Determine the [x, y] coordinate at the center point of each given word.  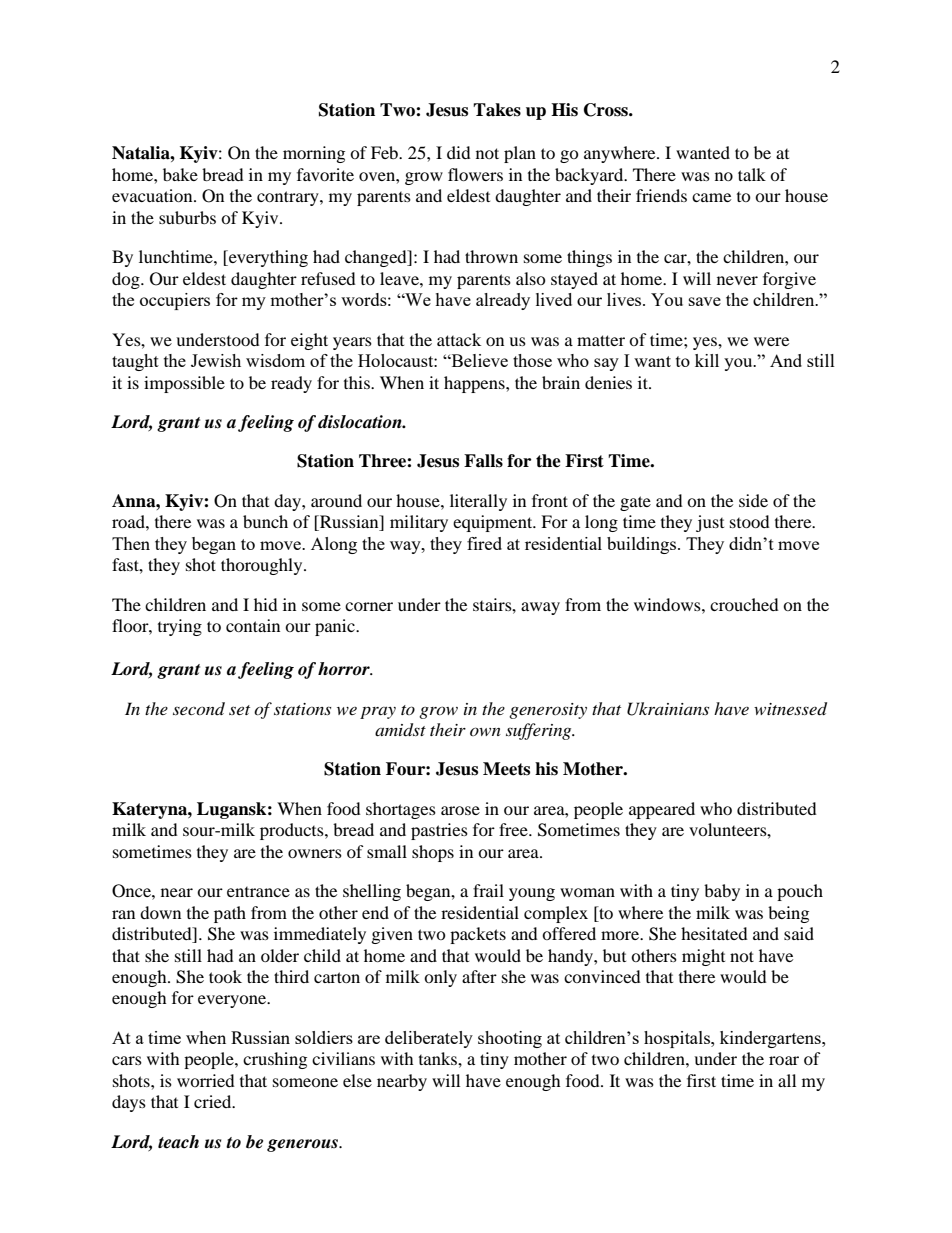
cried [214, 1101]
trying [180, 627]
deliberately [429, 1039]
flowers [475, 174]
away [540, 608]
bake [180, 174]
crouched [744, 604]
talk [752, 174]
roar [784, 1060]
